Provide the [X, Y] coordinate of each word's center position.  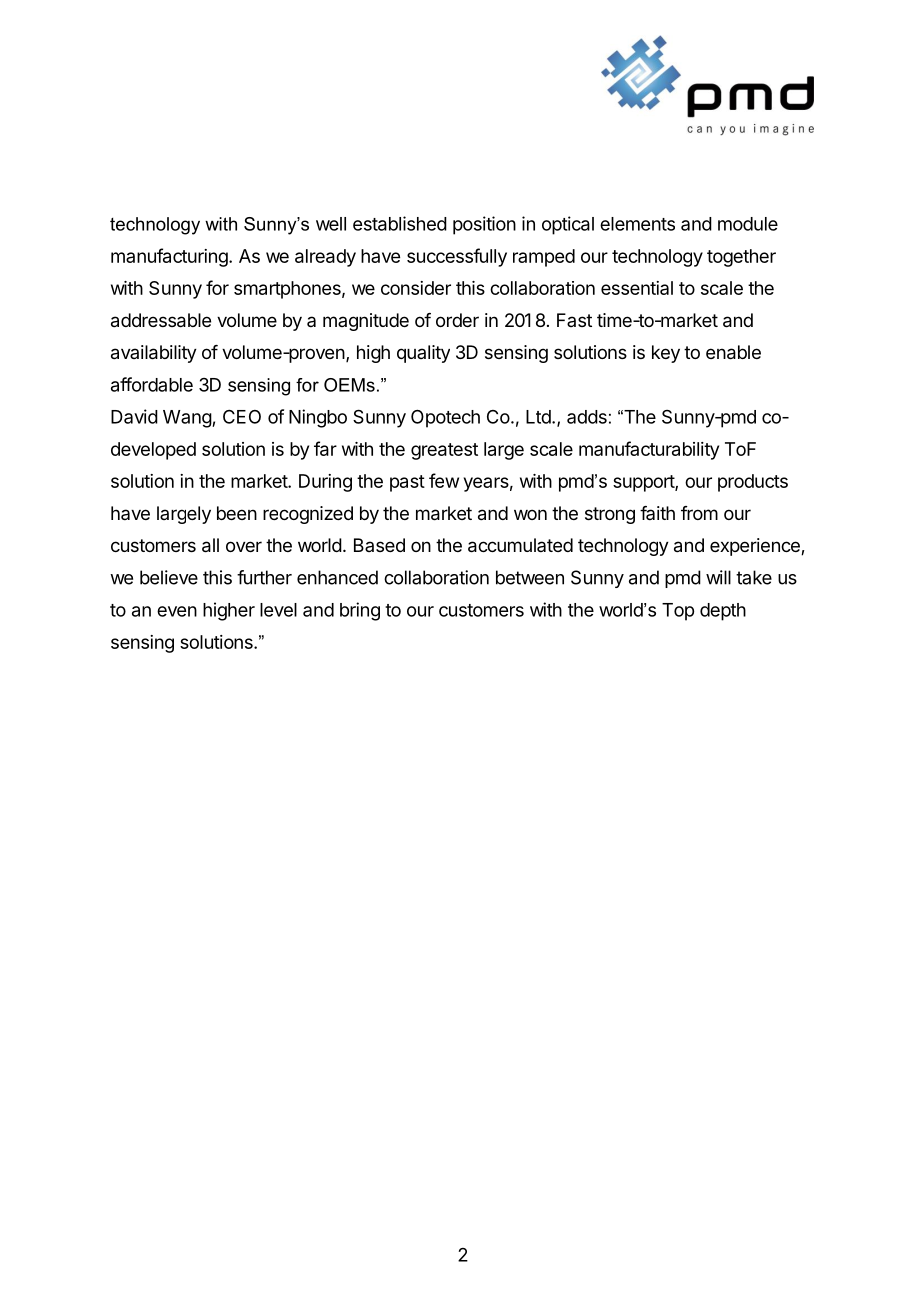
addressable [161, 320]
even [177, 611]
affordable [152, 384]
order [457, 320]
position [484, 225]
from [699, 513]
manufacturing [170, 257]
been [237, 513]
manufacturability [649, 450]
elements [637, 224]
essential [637, 288]
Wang [188, 419]
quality [423, 354]
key [666, 354]
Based [379, 545]
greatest [444, 451]
